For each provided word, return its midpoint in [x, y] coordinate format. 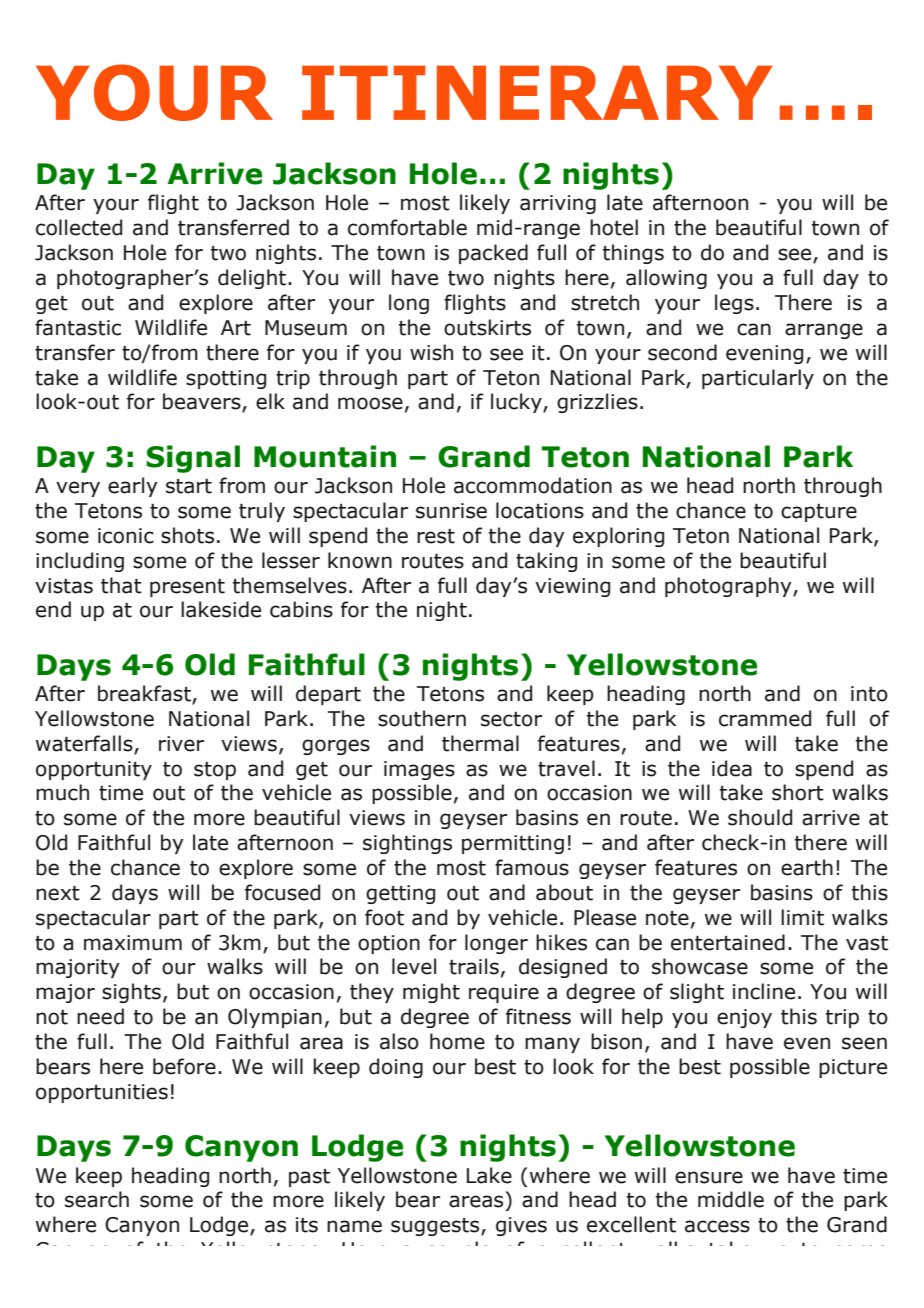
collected [79, 227]
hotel [614, 227]
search [97, 1199]
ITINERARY [537, 92]
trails [474, 966]
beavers [203, 402]
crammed [765, 718]
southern [422, 718]
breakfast [145, 694]
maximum [133, 943]
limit [802, 917]
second [682, 352]
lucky [517, 403]
